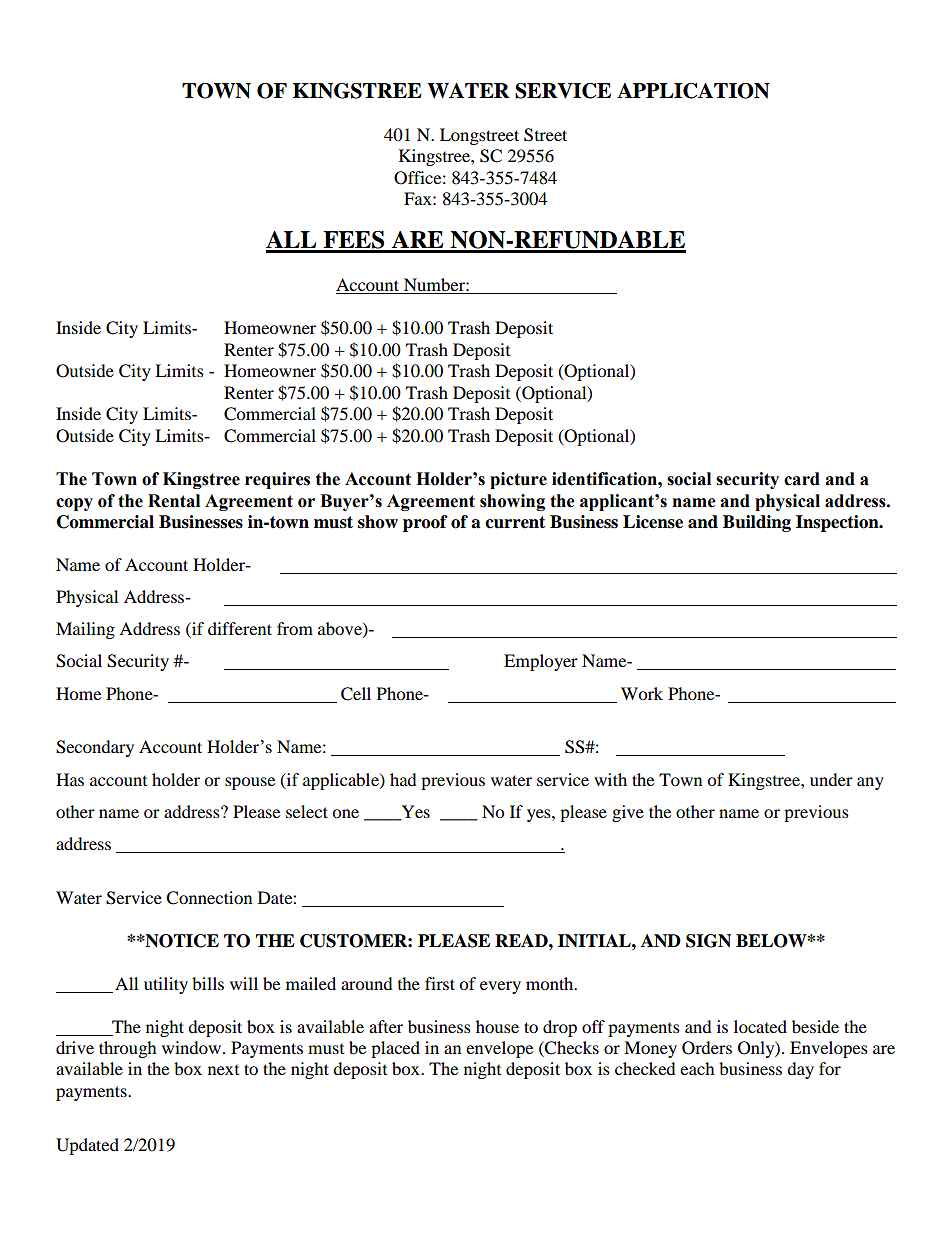 The height and width of the document is (1233, 952). Describe the element at coordinates (240, 628) in the document. I see `different` at that location.
